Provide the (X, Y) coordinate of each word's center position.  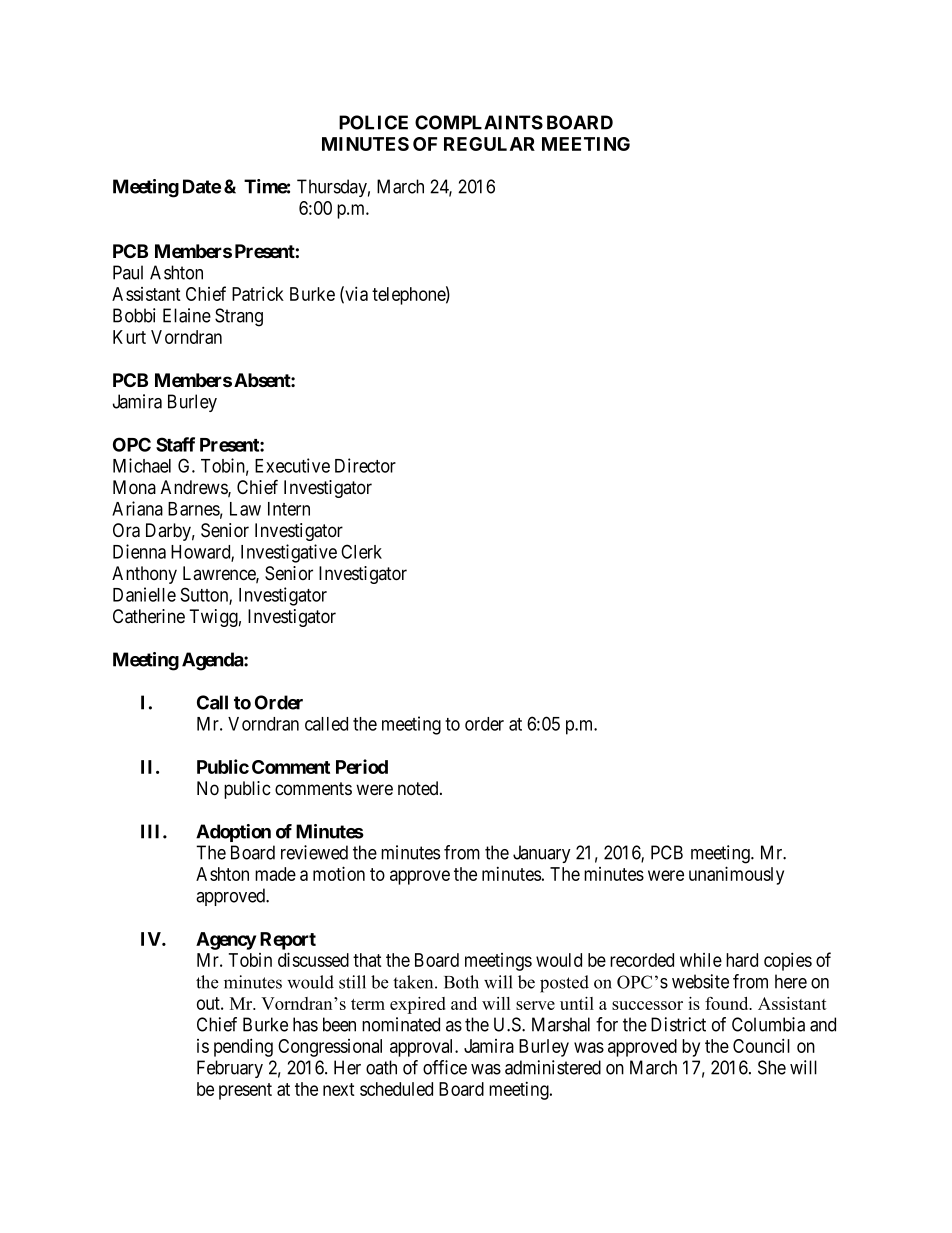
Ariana (137, 508)
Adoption (233, 833)
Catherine (149, 616)
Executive (292, 465)
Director (365, 465)
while (701, 960)
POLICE (373, 122)
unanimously (736, 875)
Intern (289, 509)
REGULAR (489, 144)
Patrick (258, 293)
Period (362, 766)
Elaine (187, 315)
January (542, 854)
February (230, 1069)
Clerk (361, 551)
